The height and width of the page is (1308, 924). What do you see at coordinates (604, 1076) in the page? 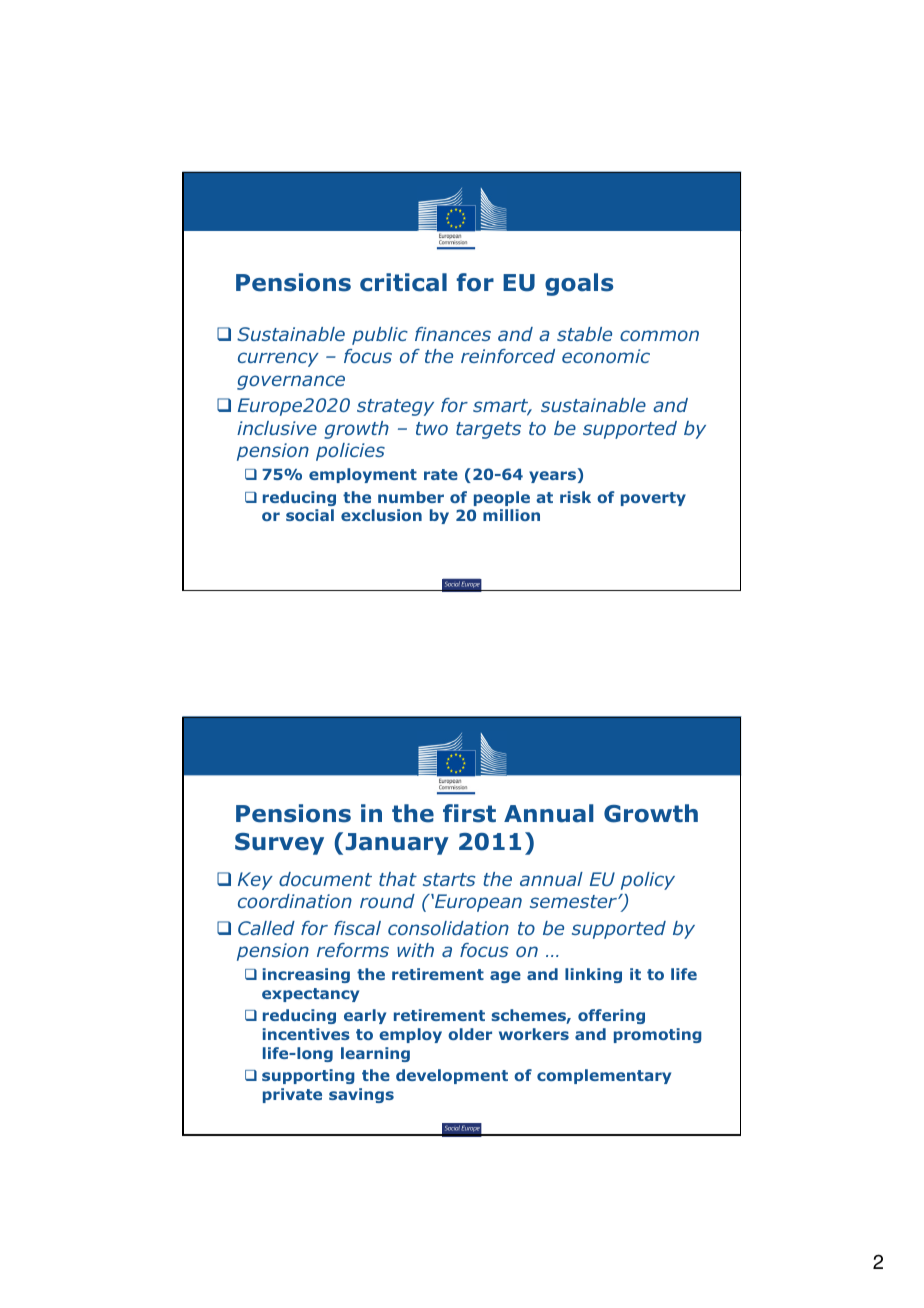
I see `complementary` at bounding box center [604, 1076].
